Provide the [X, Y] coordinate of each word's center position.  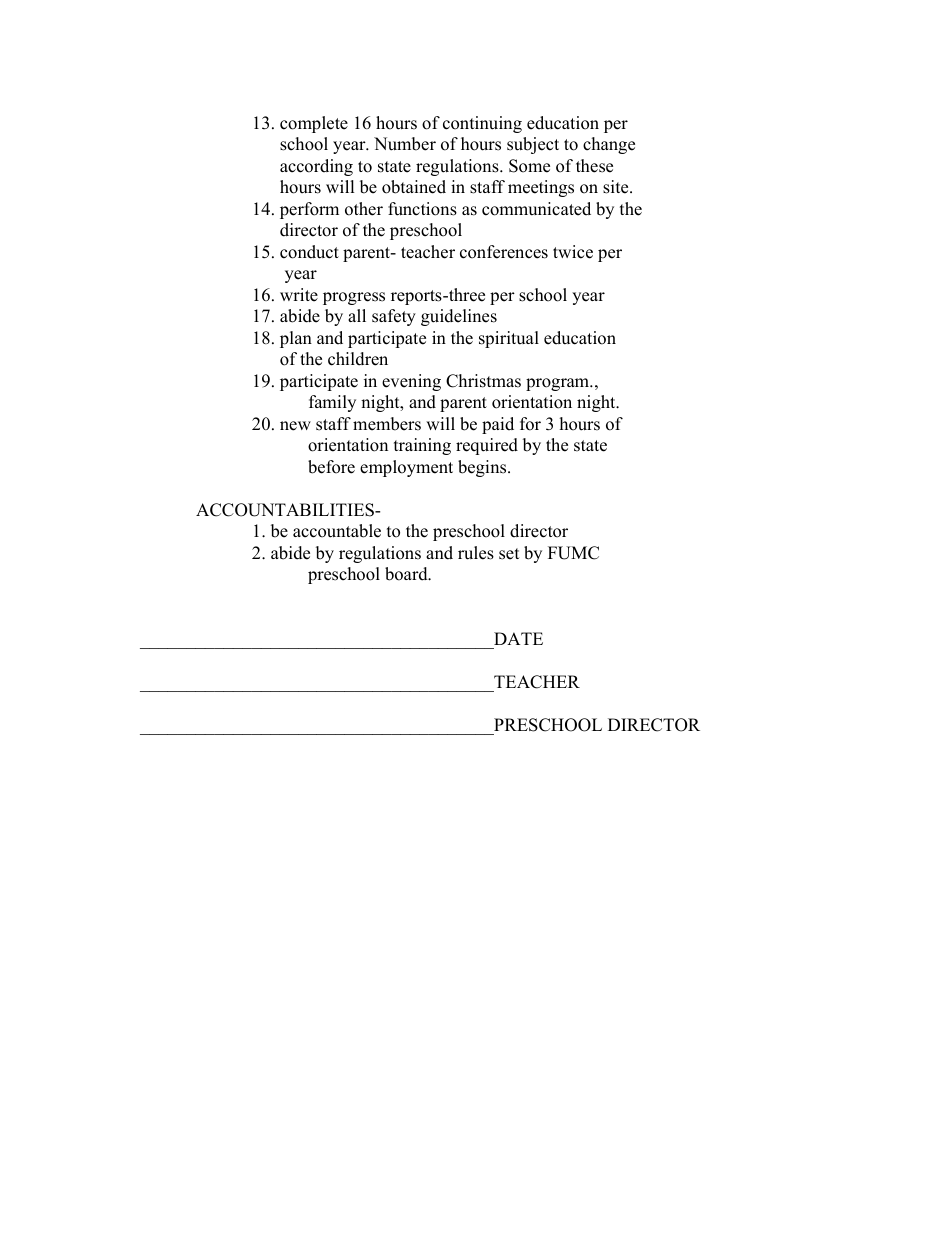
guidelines [459, 317]
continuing [482, 124]
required [487, 446]
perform [309, 210]
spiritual [509, 339]
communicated [536, 209]
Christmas [483, 381]
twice [573, 252]
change [609, 145]
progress [354, 298]
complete [314, 124]
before [331, 467]
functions [422, 209]
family [332, 403]
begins [483, 468]
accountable [337, 531]
